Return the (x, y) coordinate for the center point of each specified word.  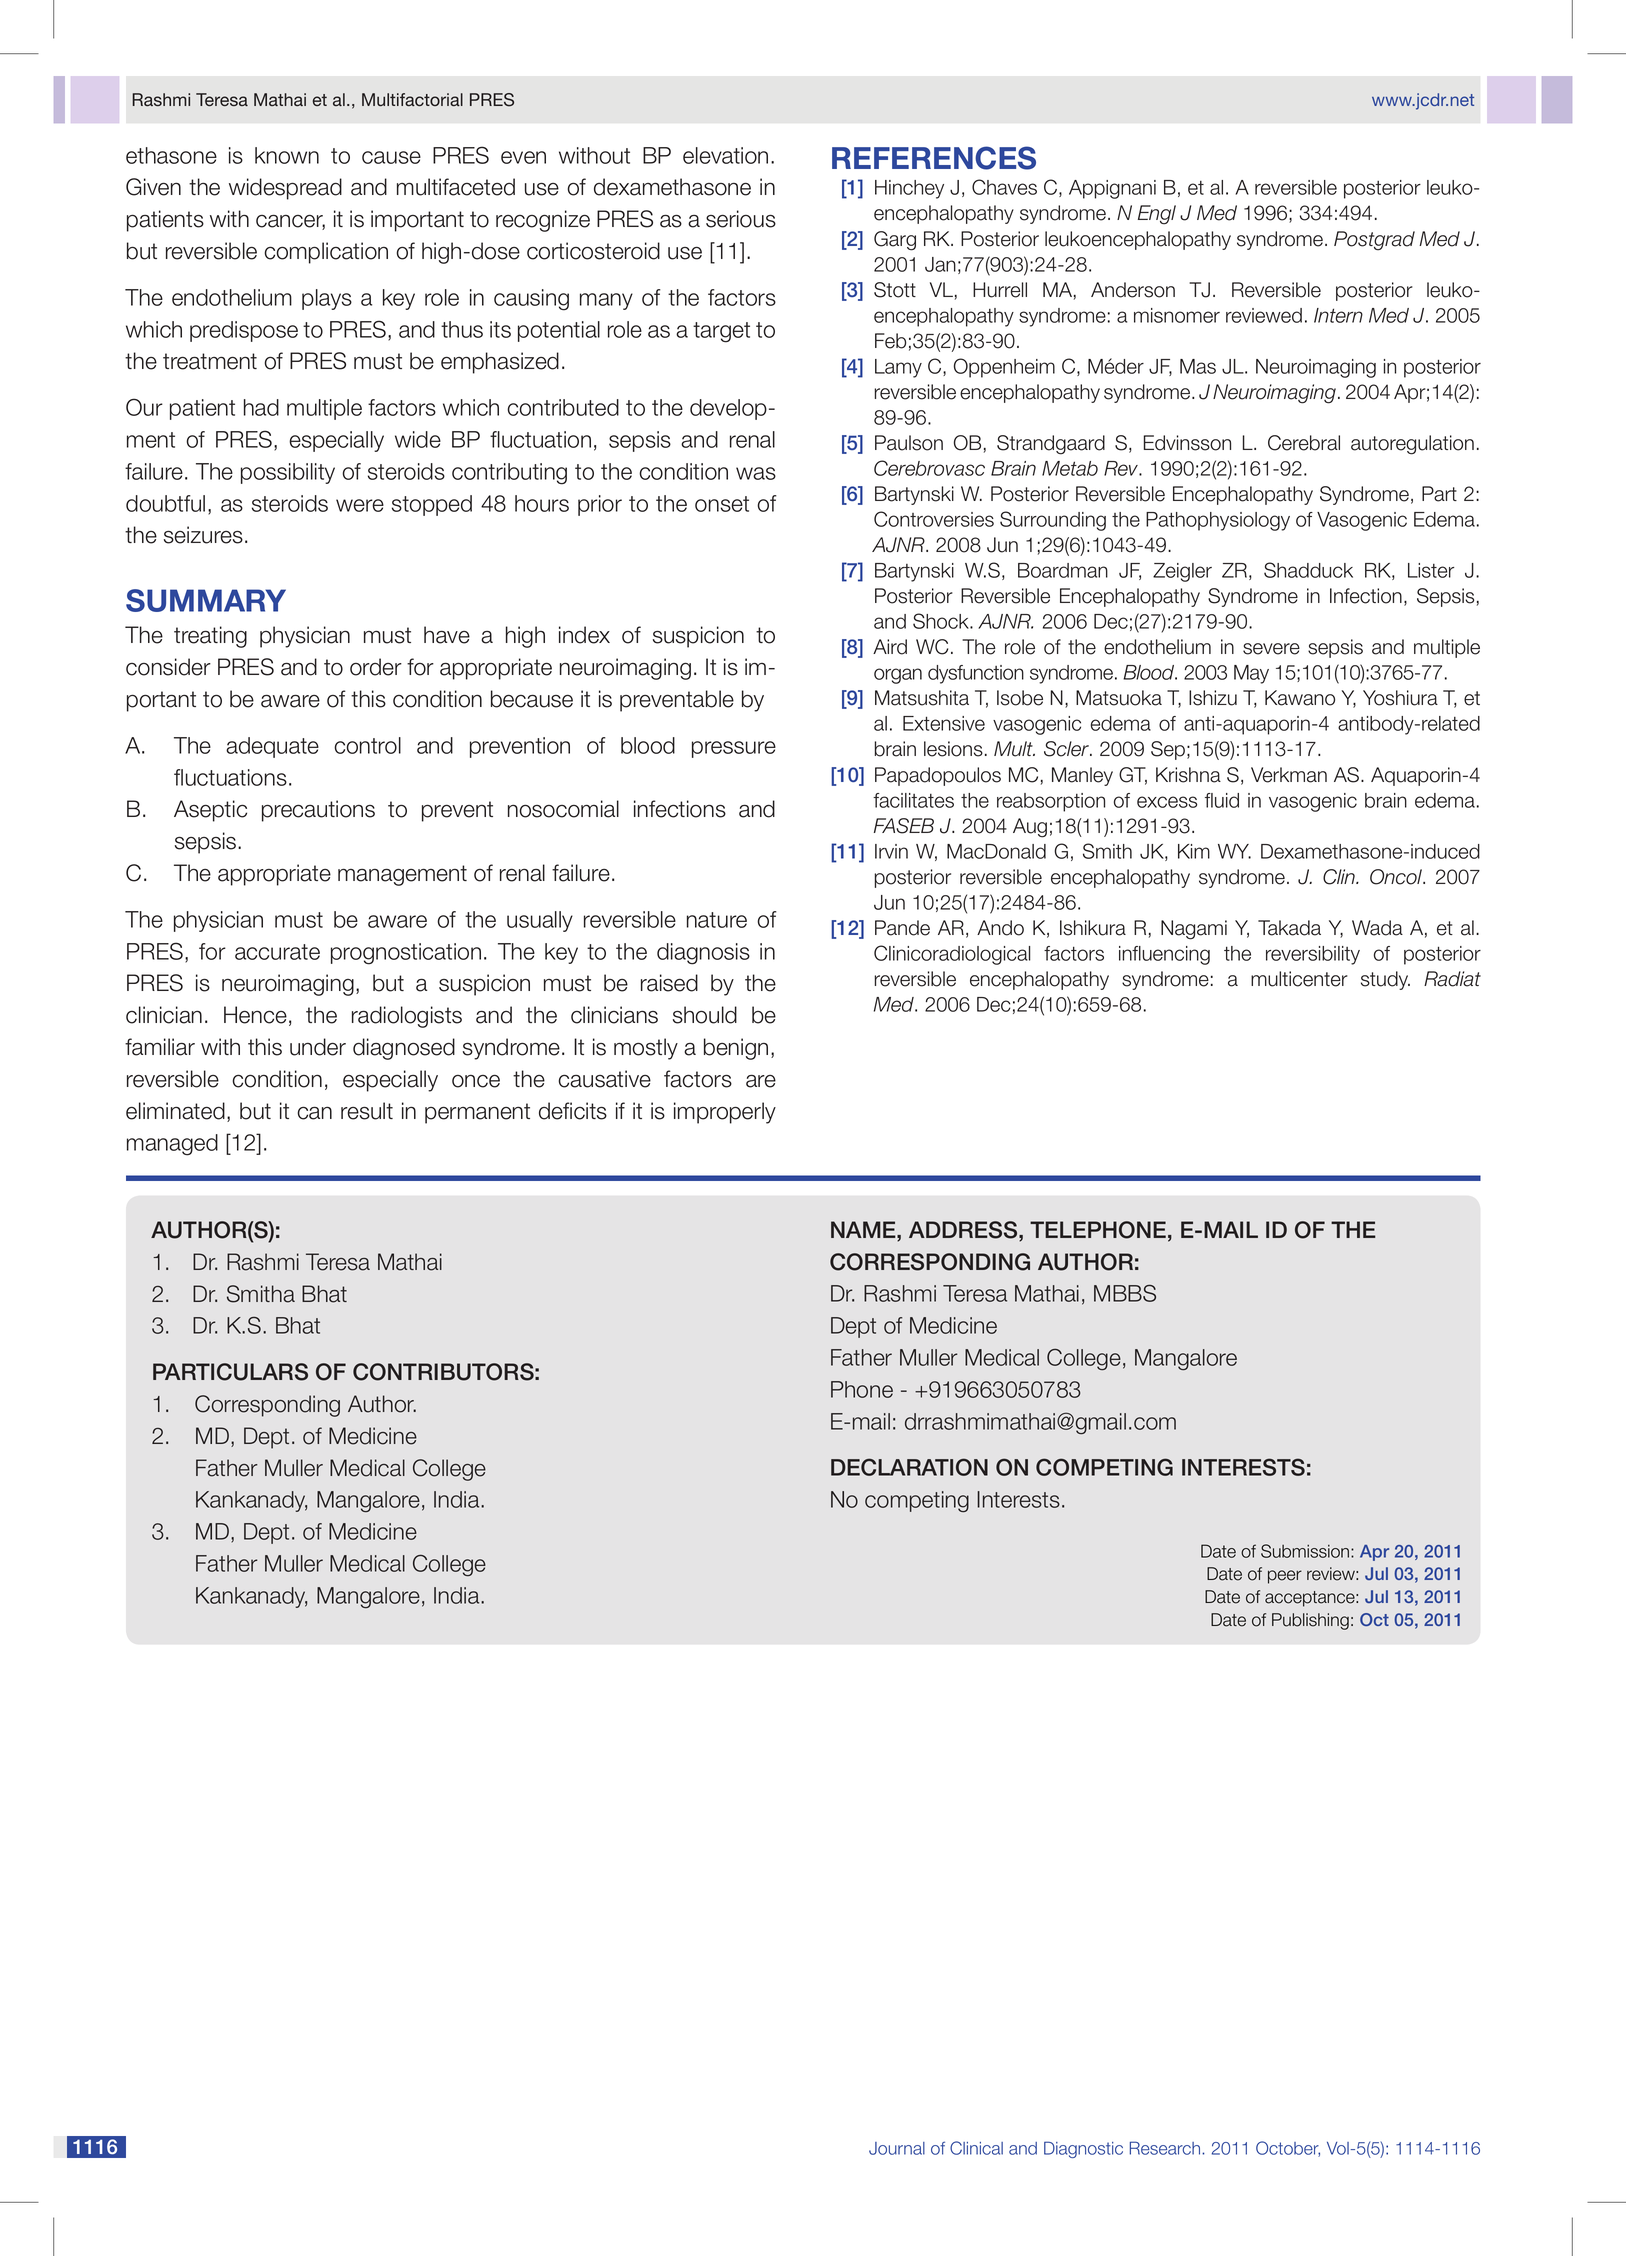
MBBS (1125, 1293)
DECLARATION (909, 1467)
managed (172, 1145)
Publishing (1310, 1621)
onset (722, 504)
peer (1285, 1577)
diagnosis (703, 954)
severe (1271, 649)
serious (741, 219)
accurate (277, 952)
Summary (206, 600)
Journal (897, 2148)
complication (326, 253)
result (367, 1111)
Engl (1157, 215)
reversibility (1313, 955)
